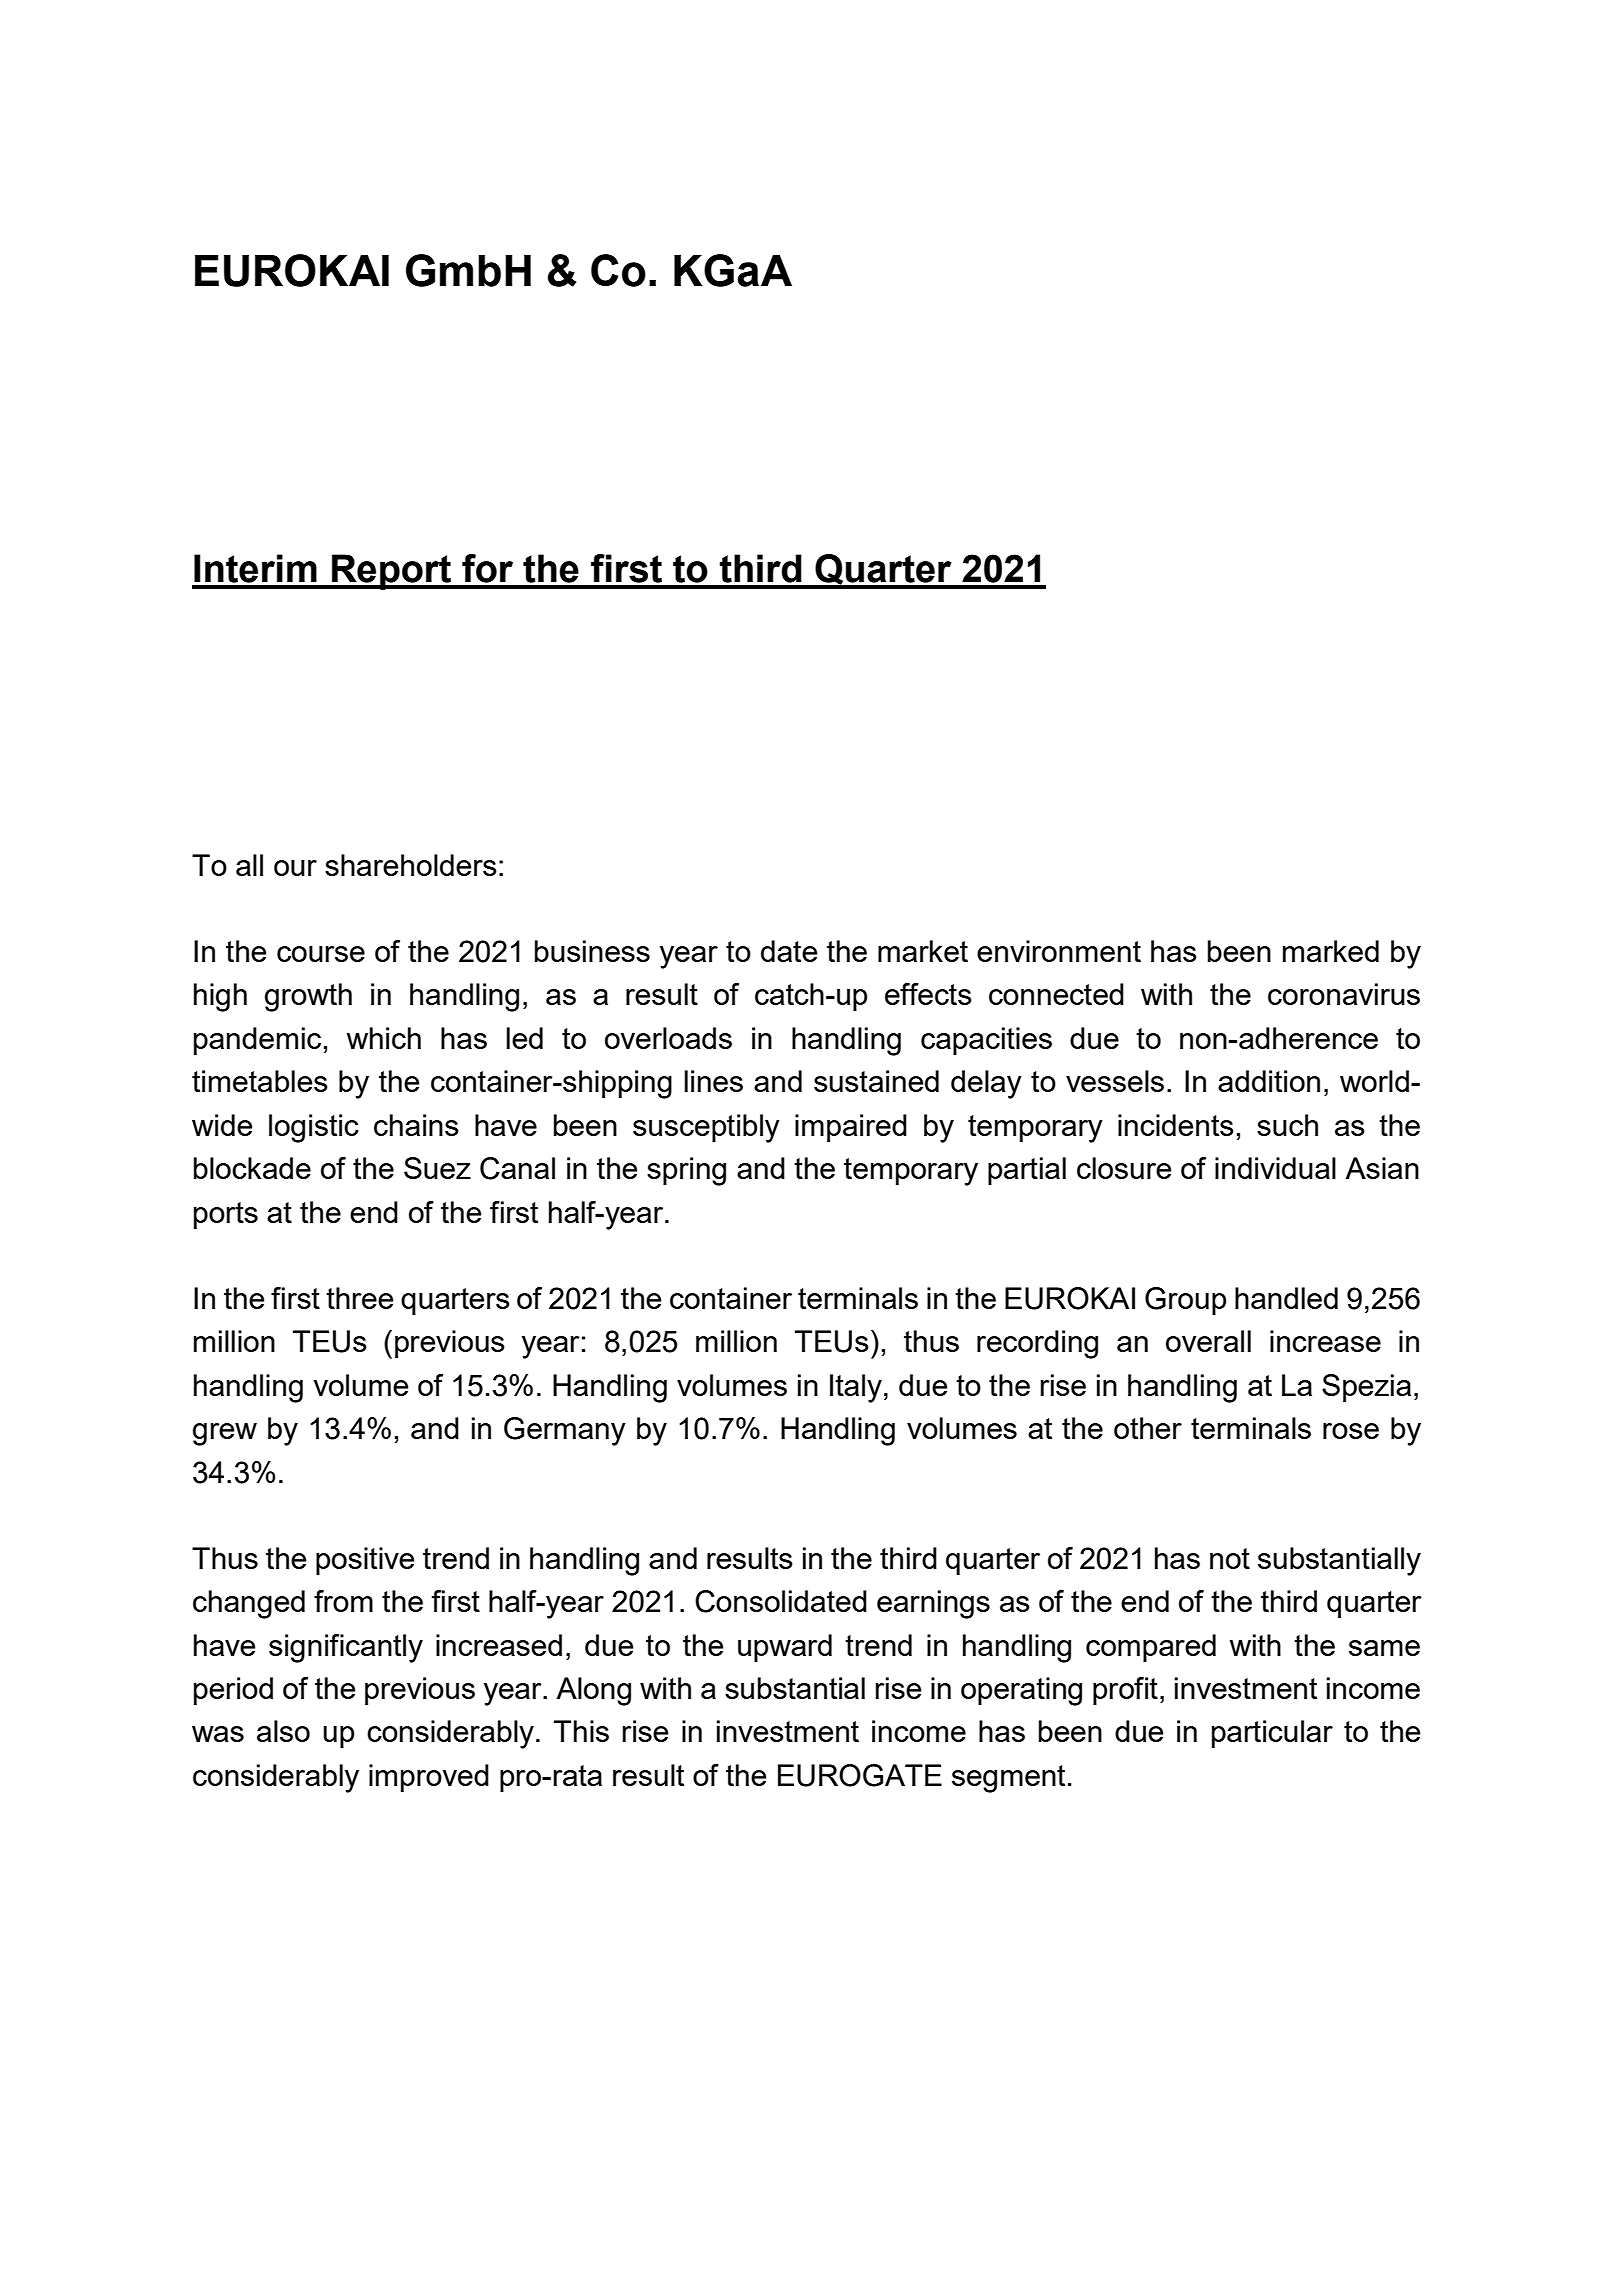  I want to click on coronavirus, so click(1344, 994).
